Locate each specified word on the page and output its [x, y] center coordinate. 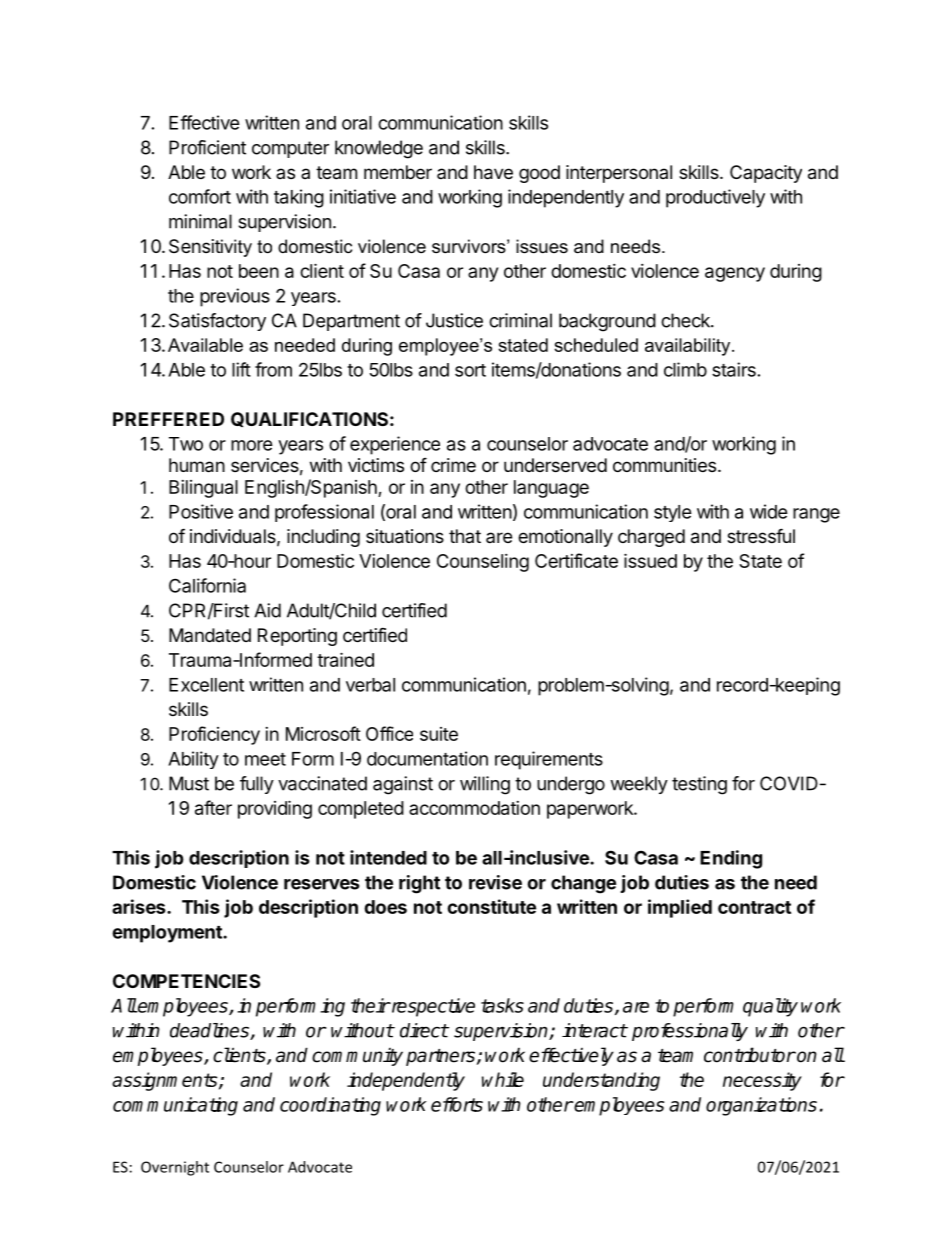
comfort [200, 196]
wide [769, 511]
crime [453, 465]
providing [275, 809]
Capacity [766, 174]
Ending [731, 859]
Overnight [175, 1168]
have [493, 172]
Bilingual [203, 489]
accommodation [474, 808]
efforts [457, 1104]
